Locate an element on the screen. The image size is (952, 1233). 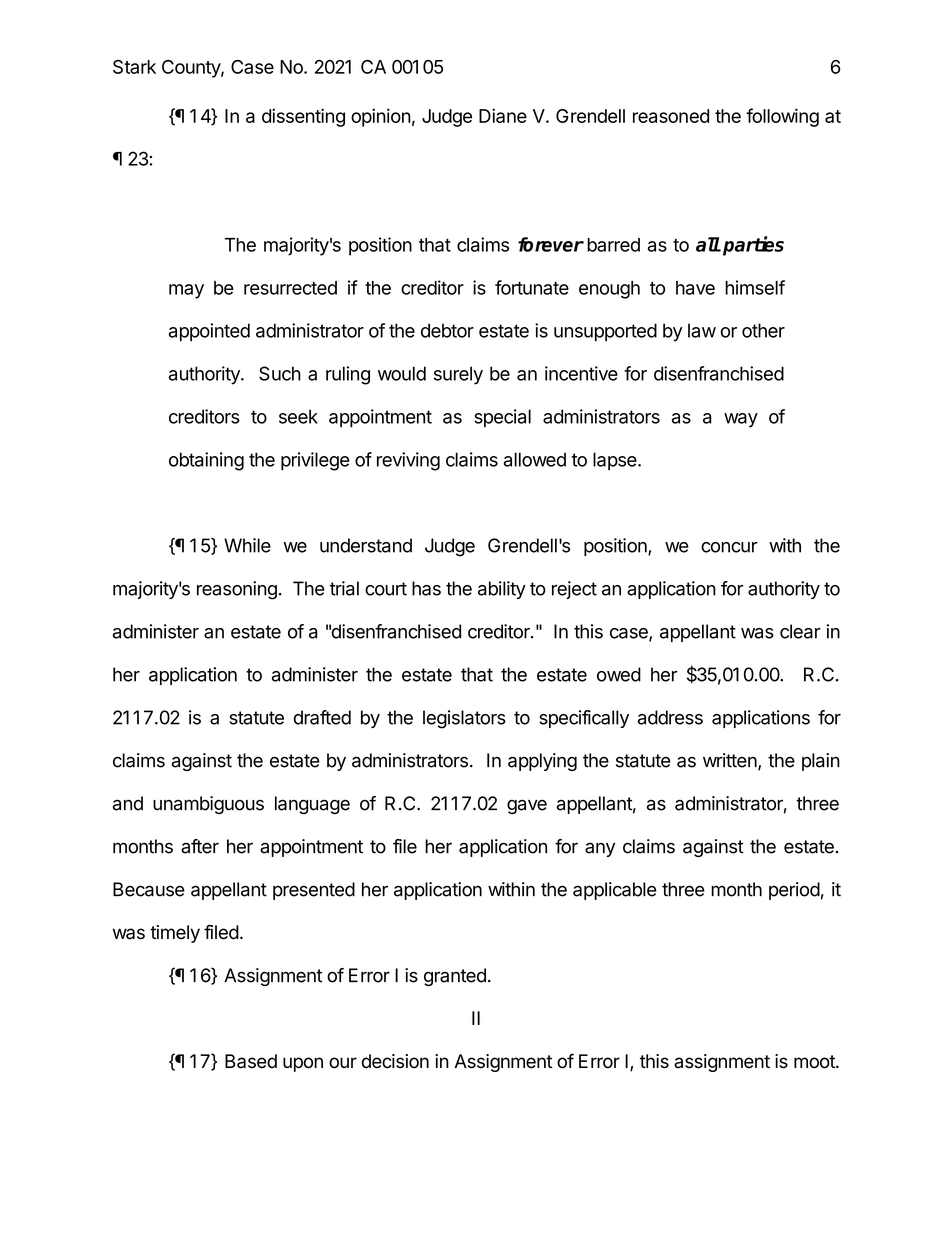
Diane is located at coordinates (503, 115).
